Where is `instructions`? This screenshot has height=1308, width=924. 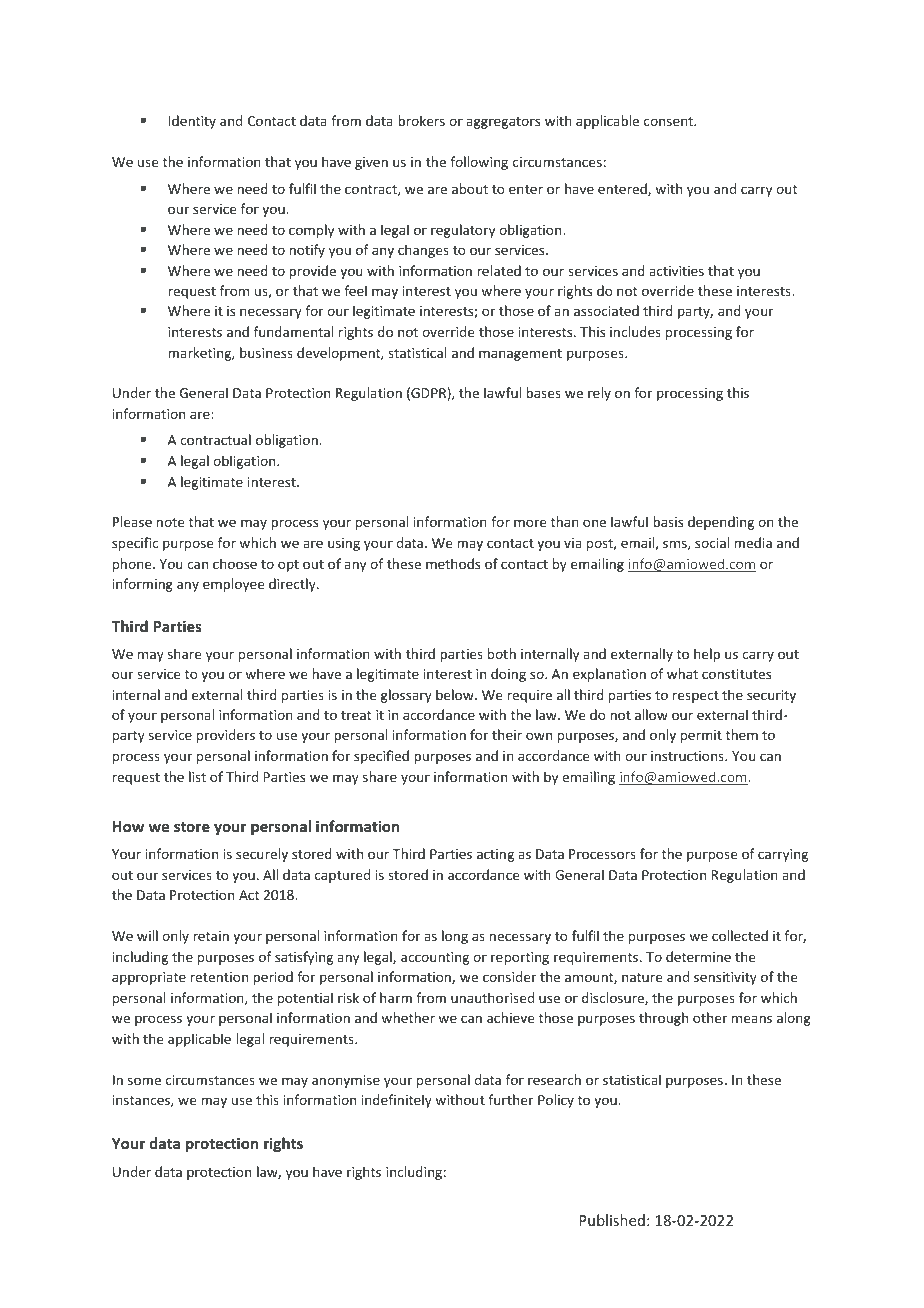 instructions is located at coordinates (688, 756).
